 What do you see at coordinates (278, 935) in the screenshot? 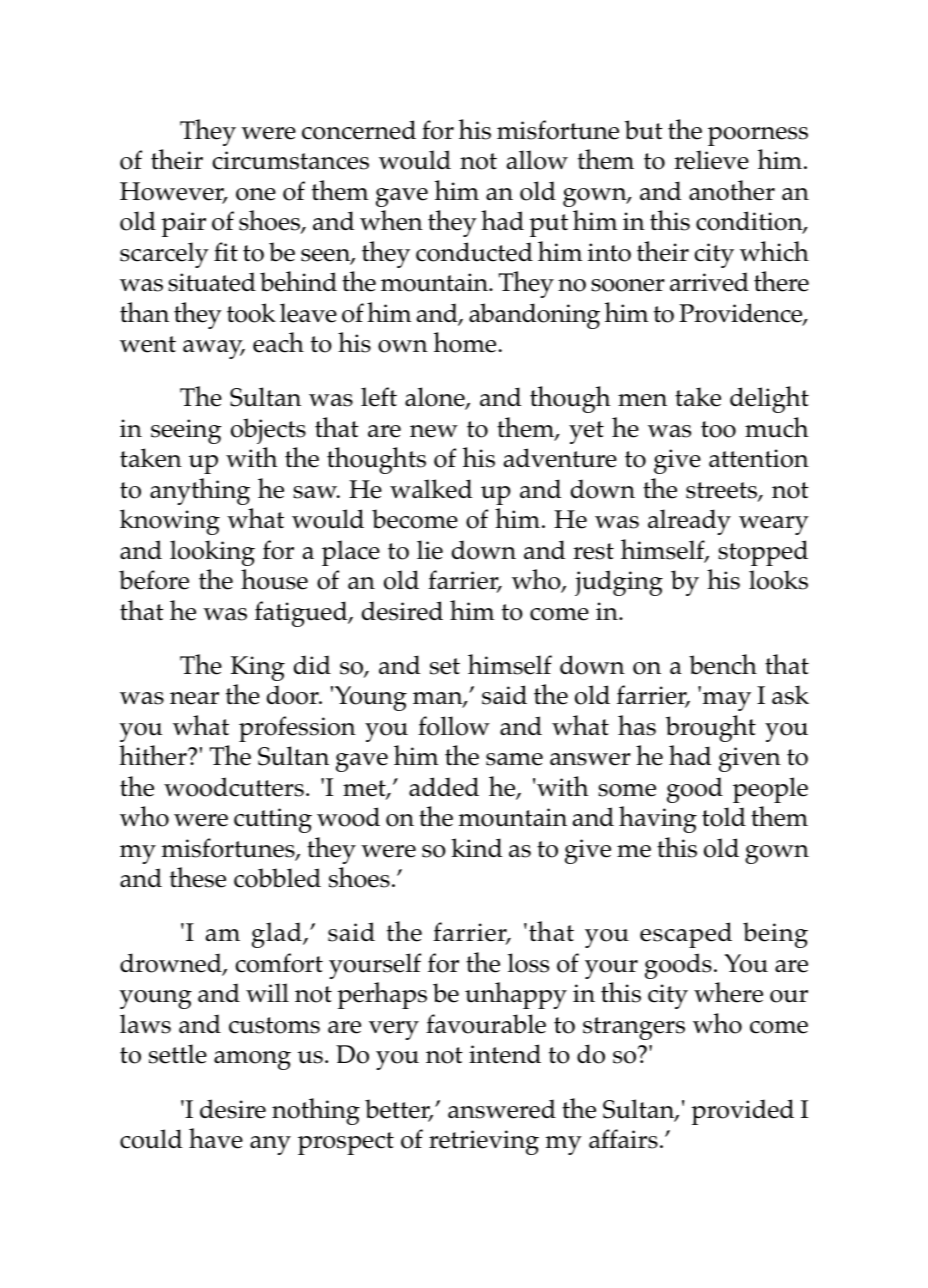
I see `glad` at bounding box center [278, 935].
